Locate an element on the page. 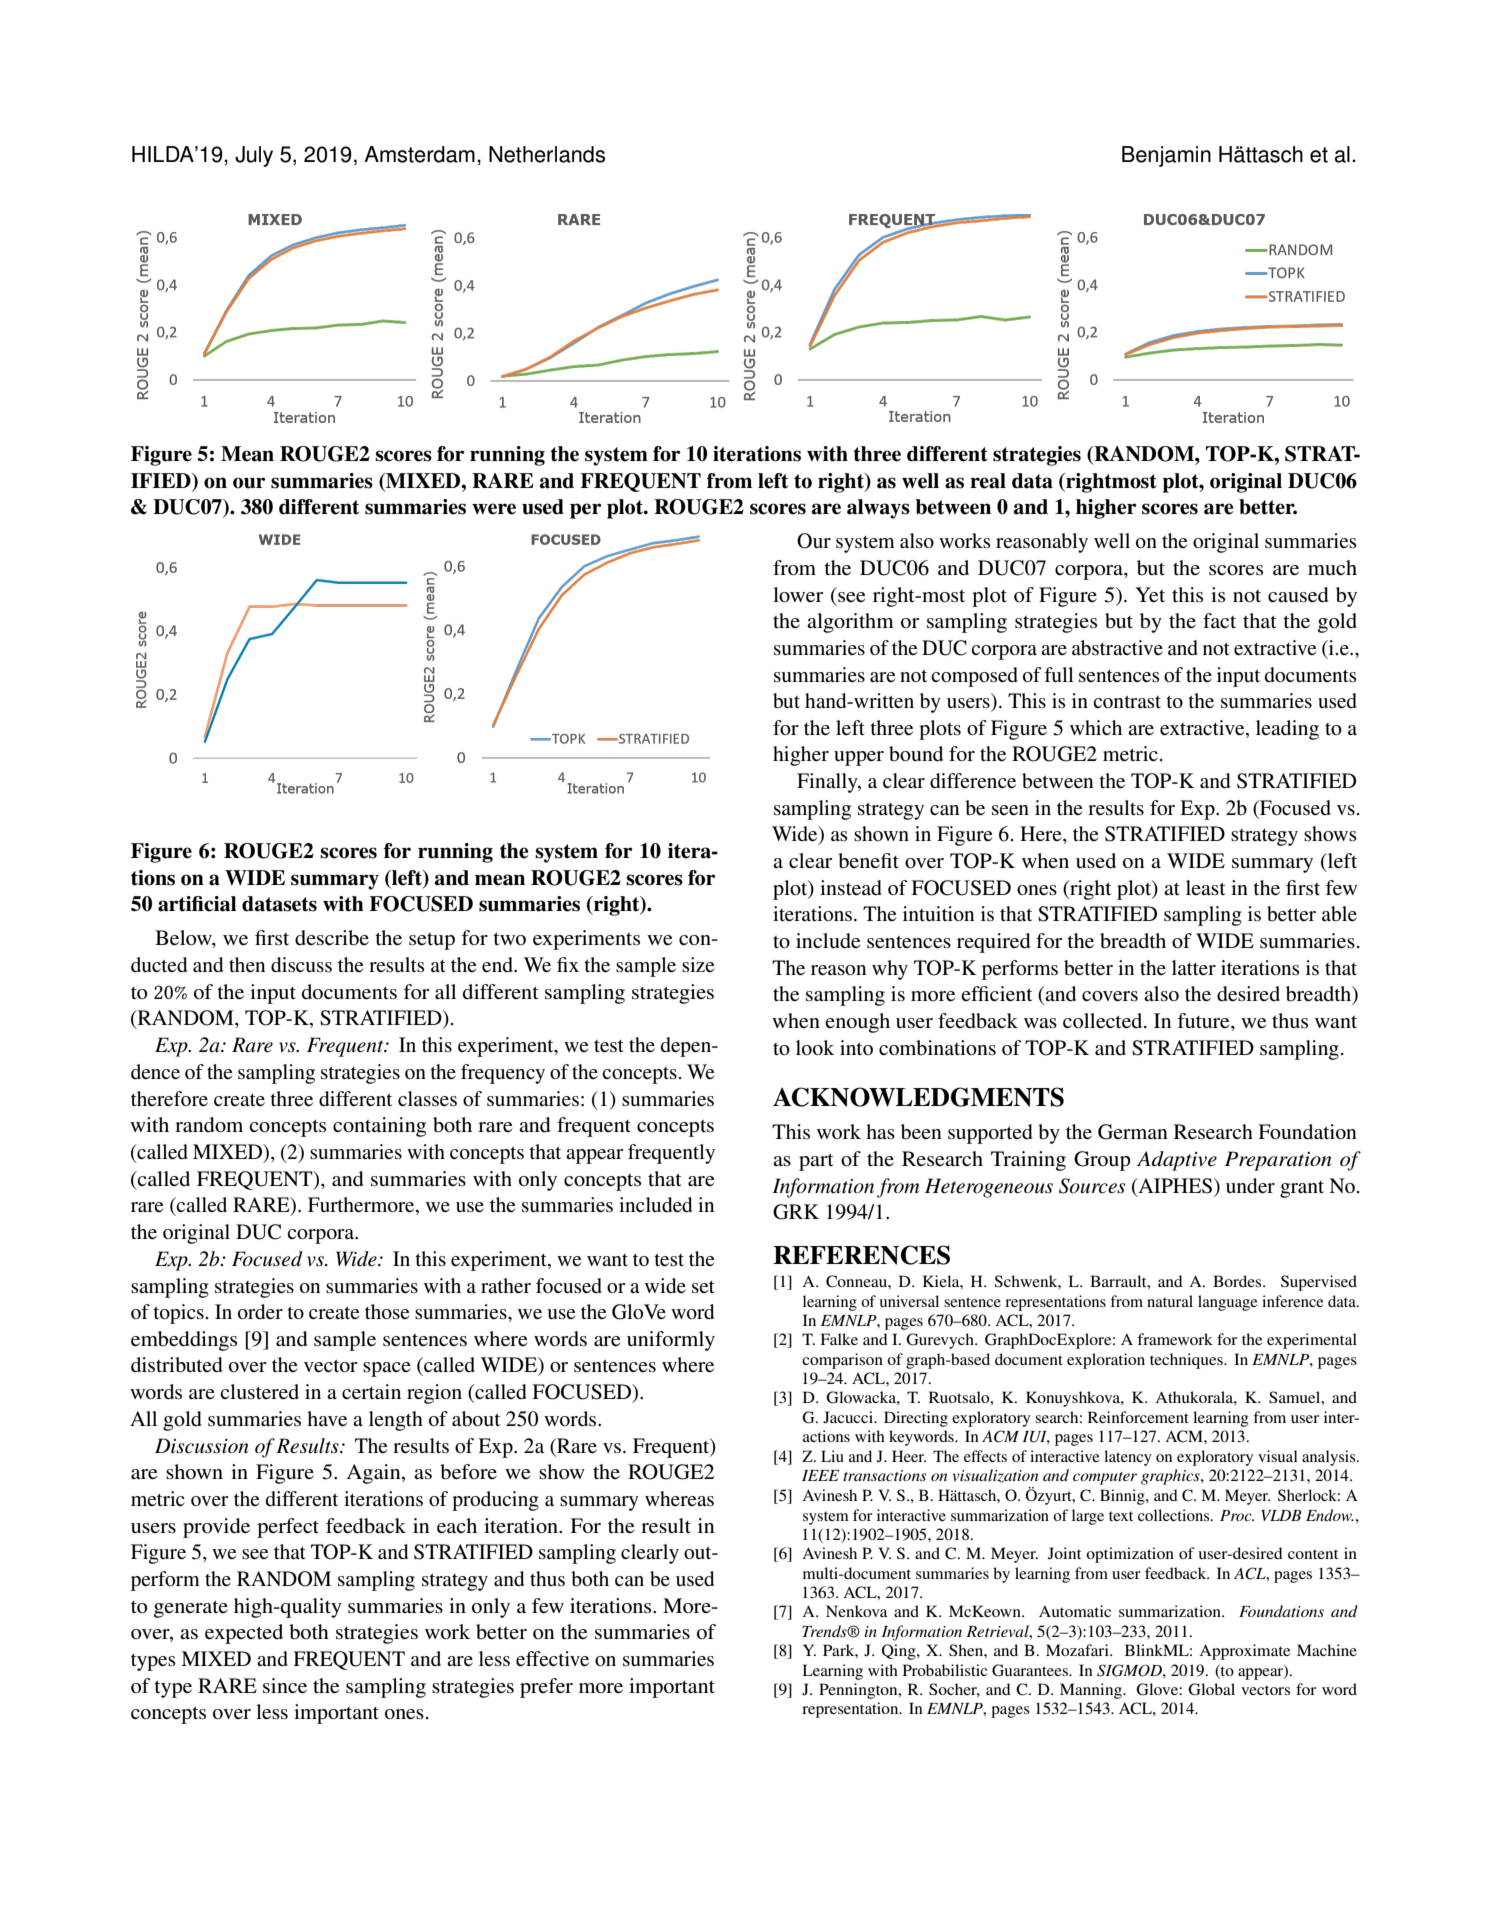 This page has height=1926, width=1488. Netherlands is located at coordinates (547, 154).
